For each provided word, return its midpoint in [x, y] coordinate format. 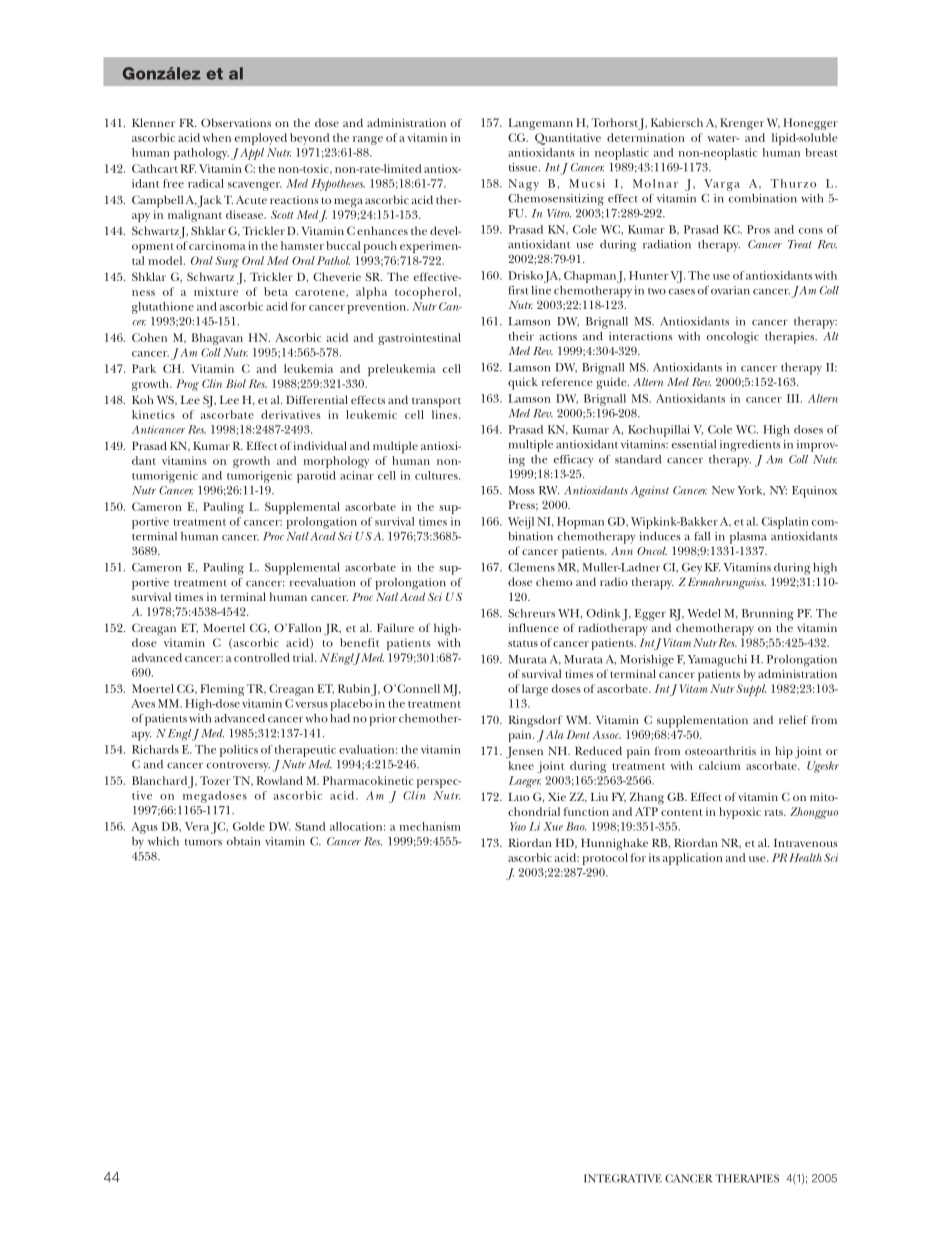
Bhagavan [217, 339]
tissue [524, 167]
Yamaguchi [717, 661]
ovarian [730, 290]
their [521, 336]
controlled [262, 657]
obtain [243, 841]
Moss [521, 490]
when [217, 137]
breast [821, 152]
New [723, 490]
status [523, 643]
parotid [316, 477]
